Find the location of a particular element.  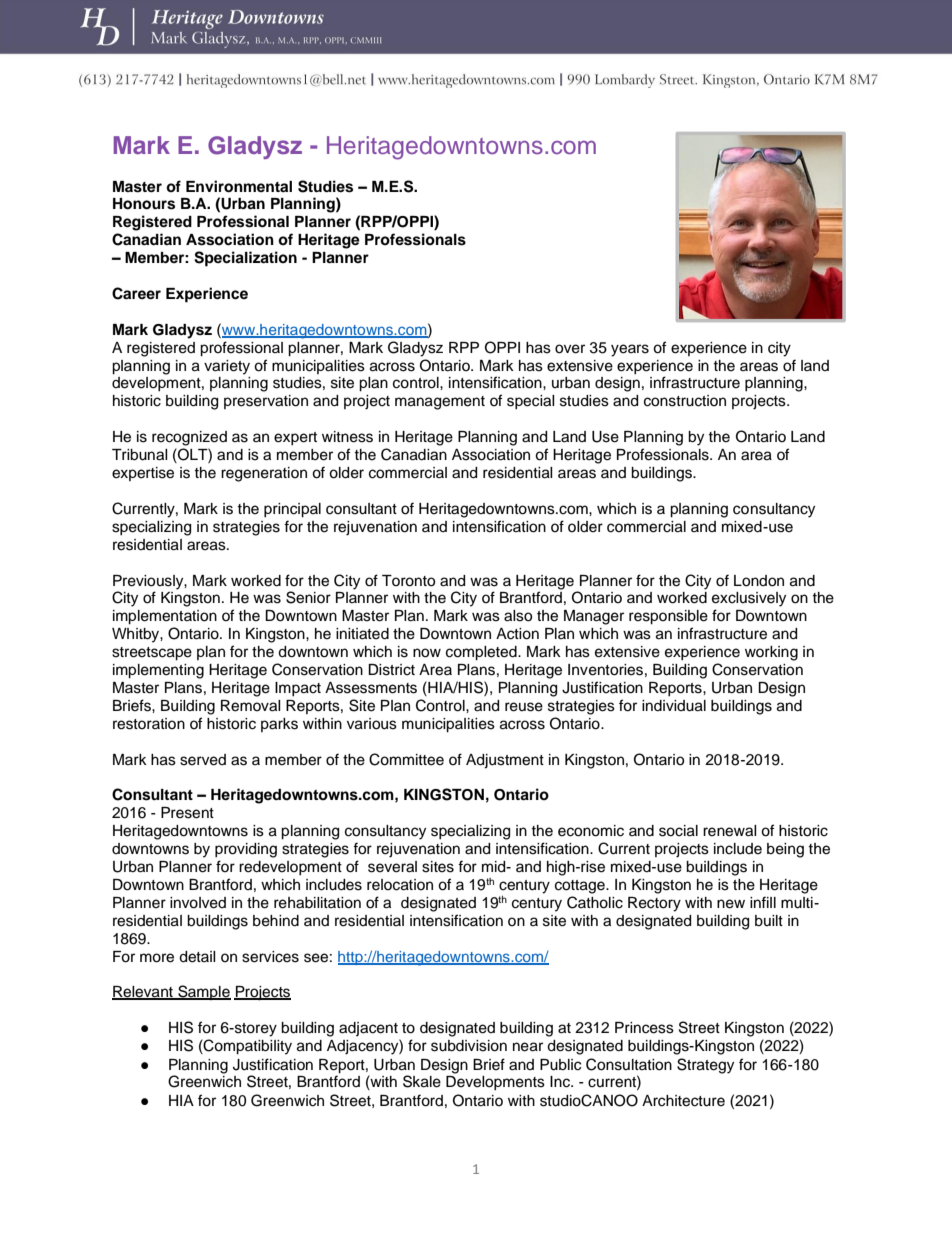

years is located at coordinates (630, 350).
